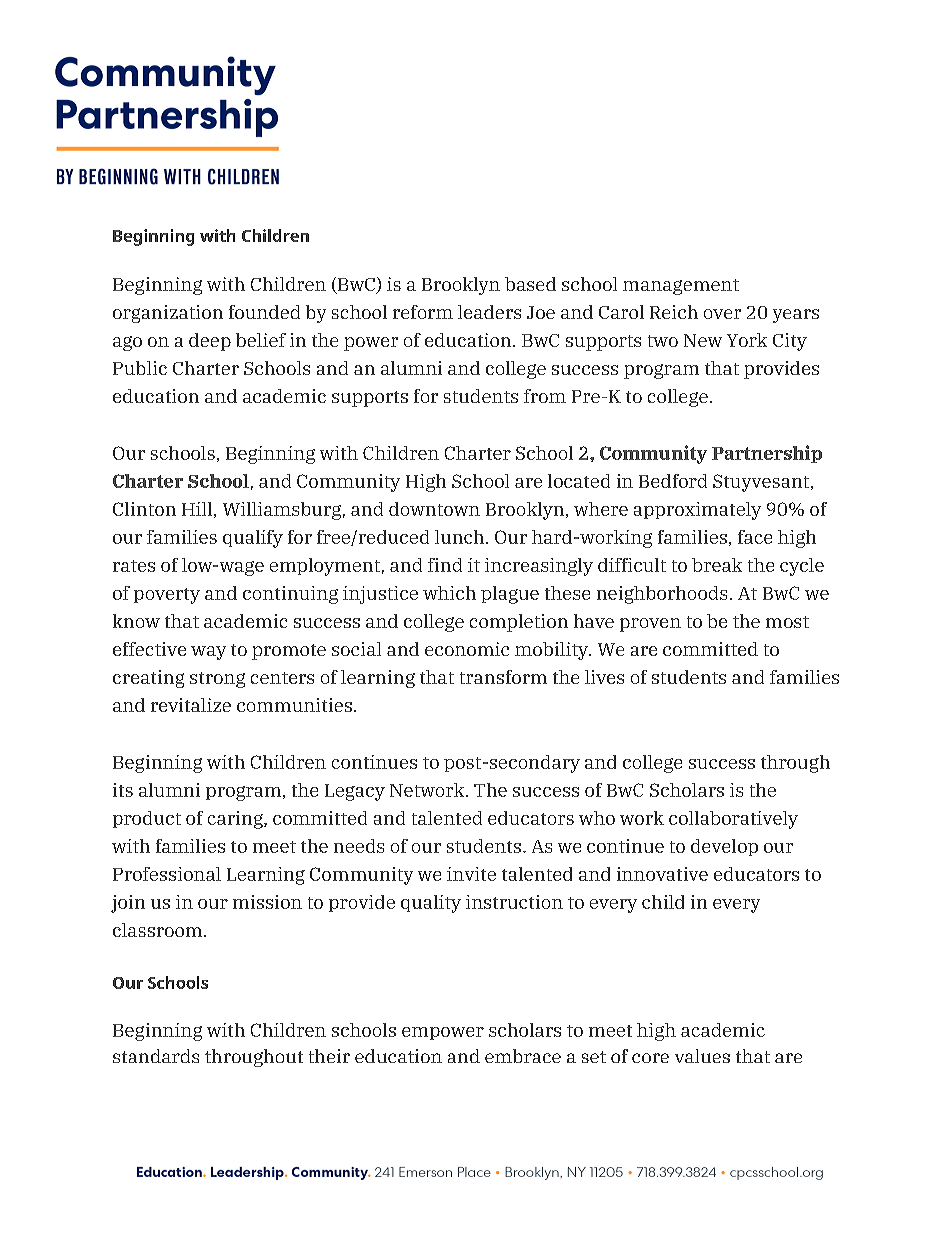 The width and height of the screenshot is (952, 1233). Describe the element at coordinates (168, 314) in the screenshot. I see `organization` at that location.
